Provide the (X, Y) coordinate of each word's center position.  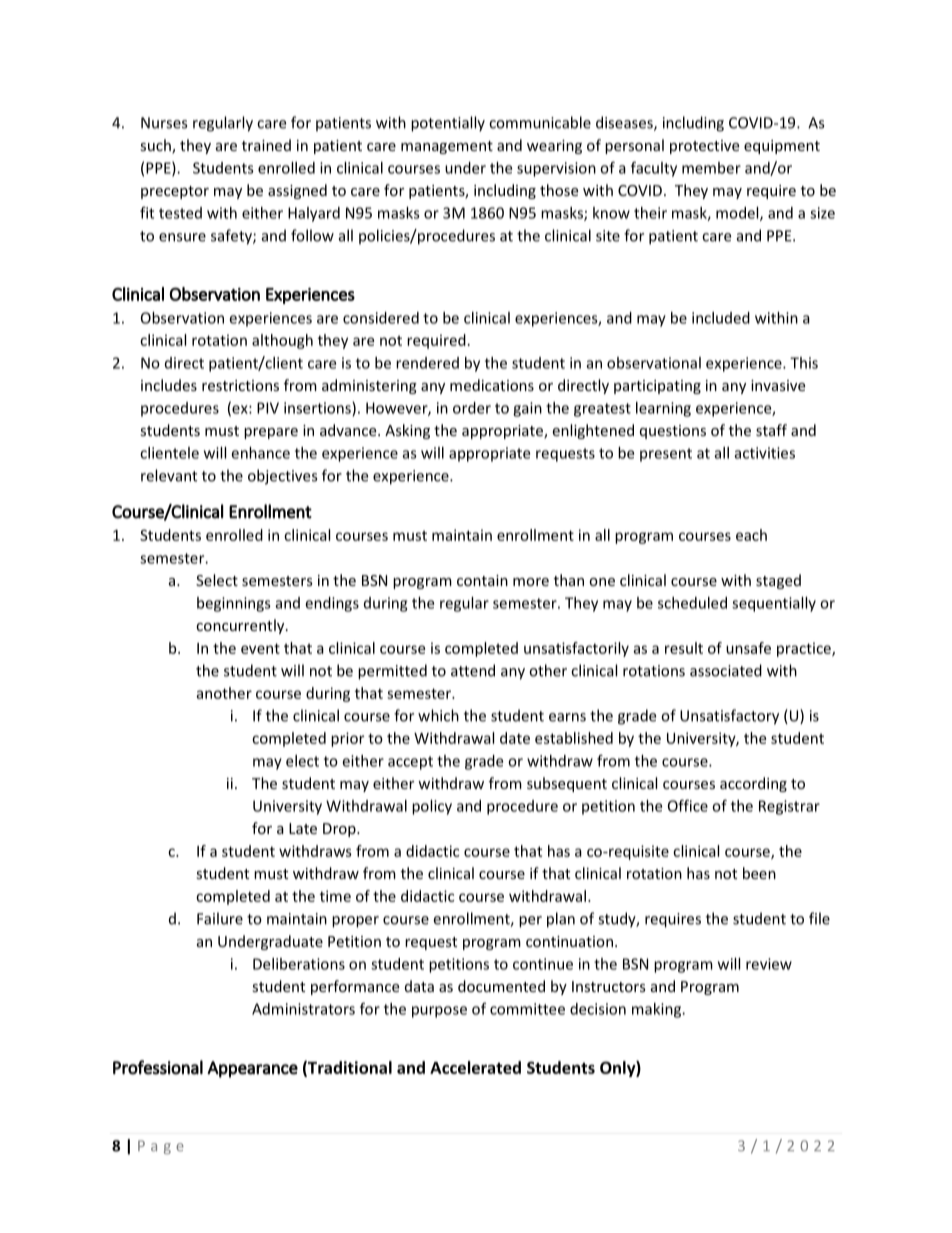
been (759, 873)
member (711, 168)
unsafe (748, 648)
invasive (778, 385)
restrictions (240, 385)
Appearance (252, 1069)
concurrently (241, 626)
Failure (220, 918)
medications (492, 385)
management (447, 147)
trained (266, 145)
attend (473, 670)
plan (561, 920)
